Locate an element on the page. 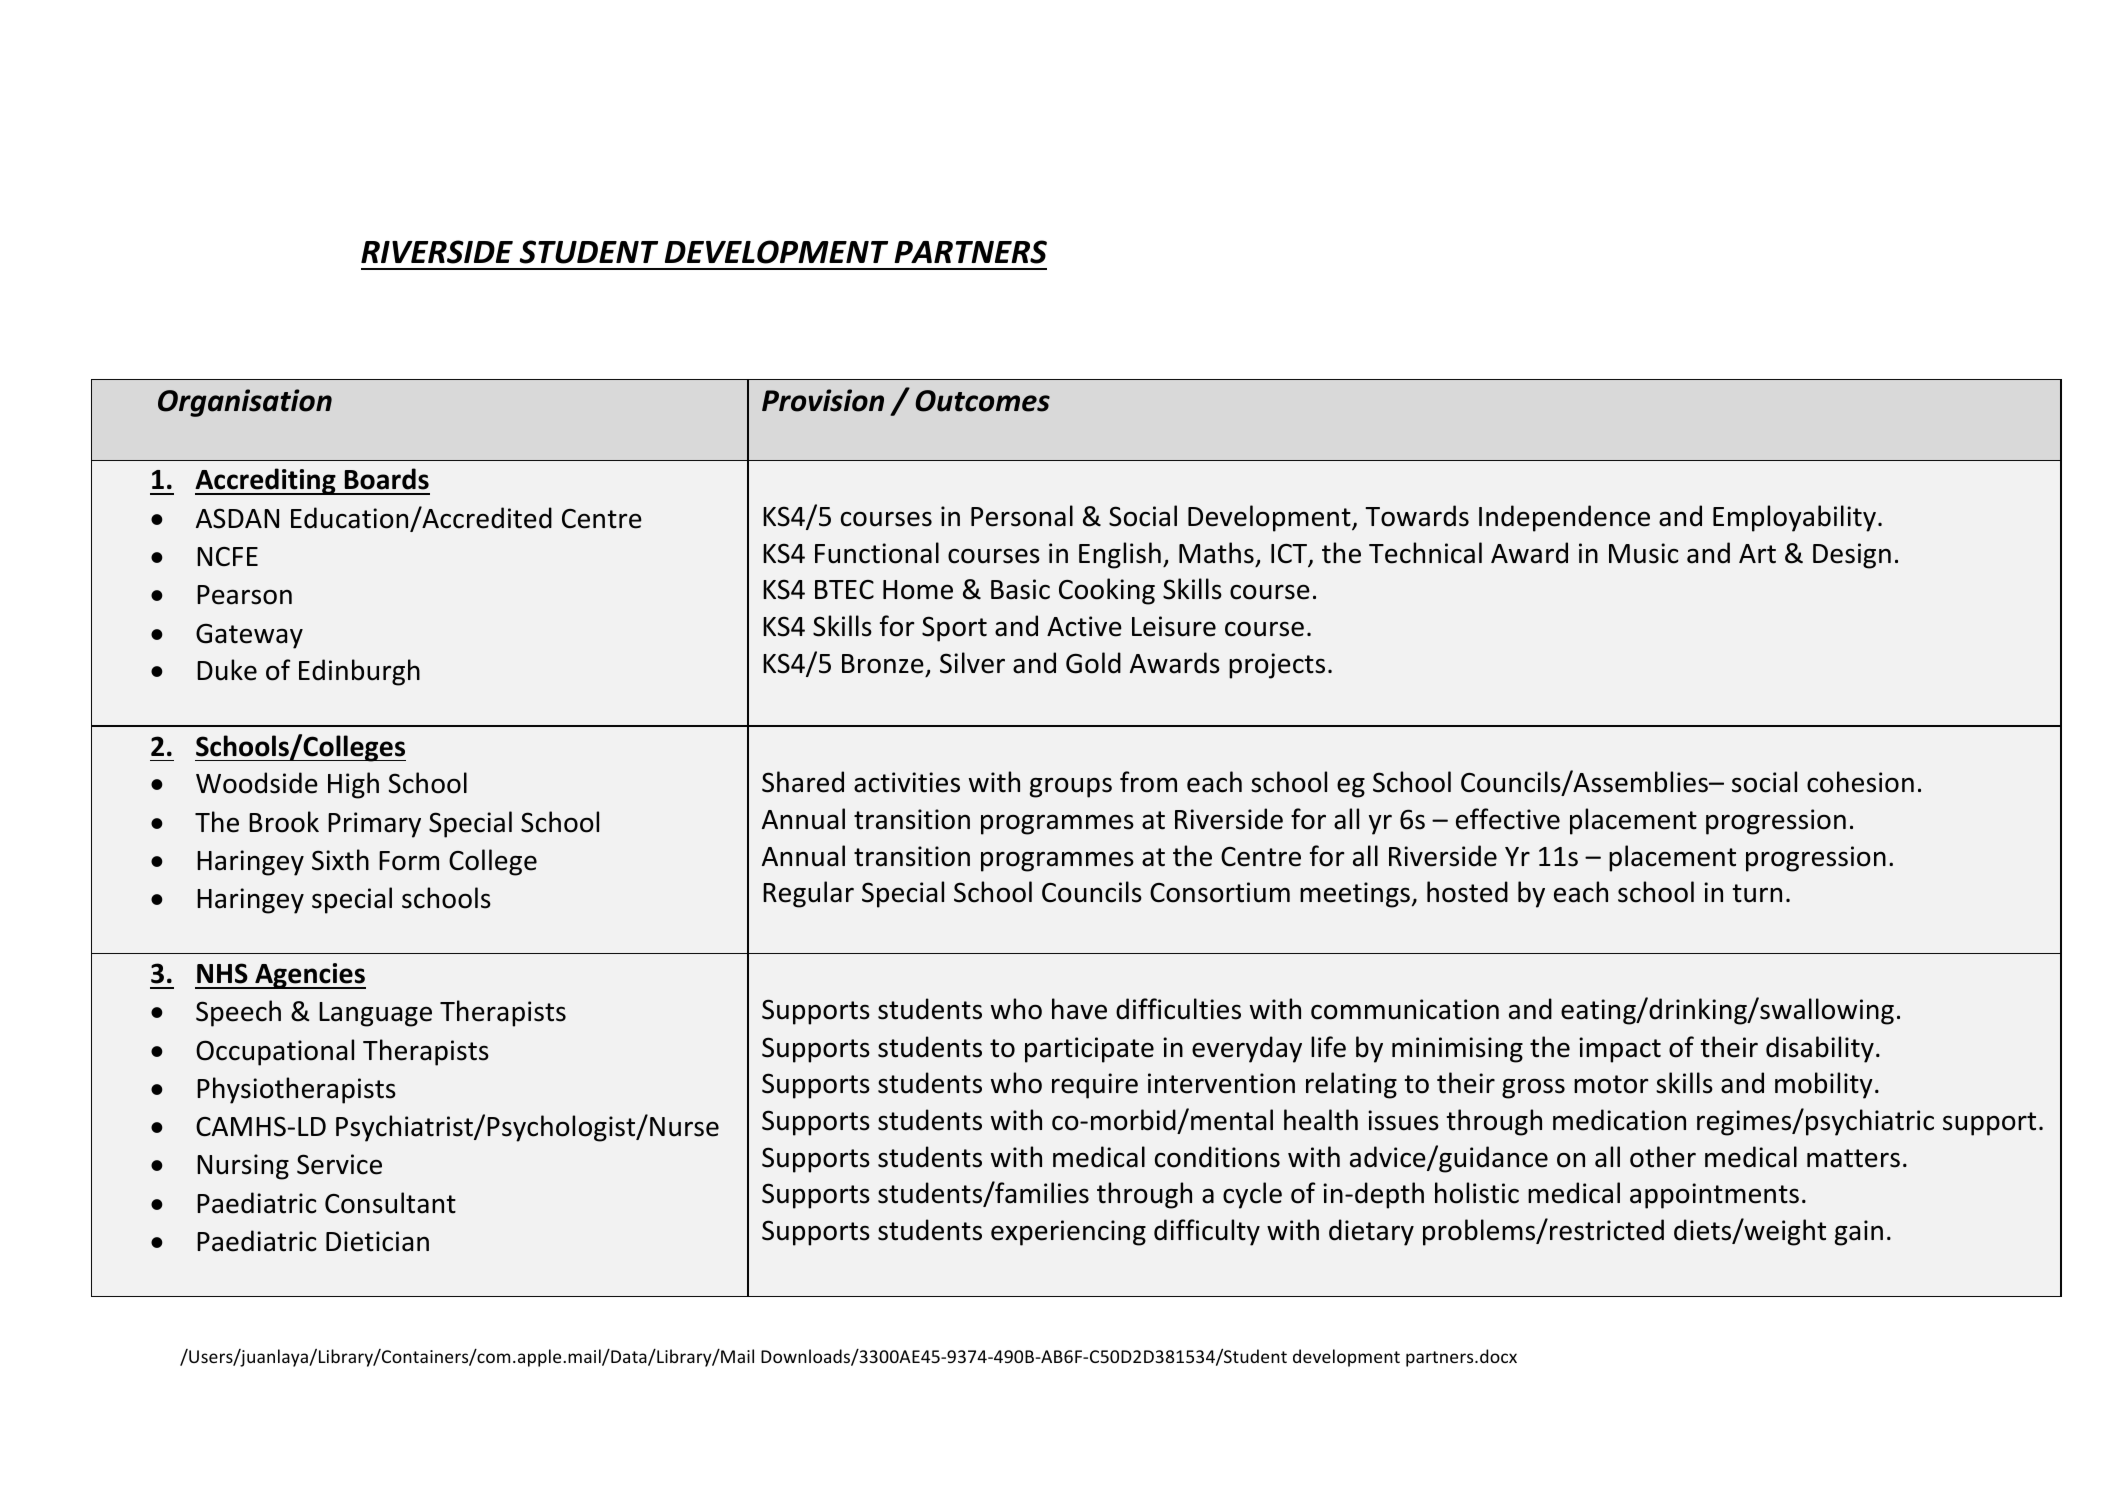 The image size is (2108, 1490). Independence is located at coordinates (1564, 518).
